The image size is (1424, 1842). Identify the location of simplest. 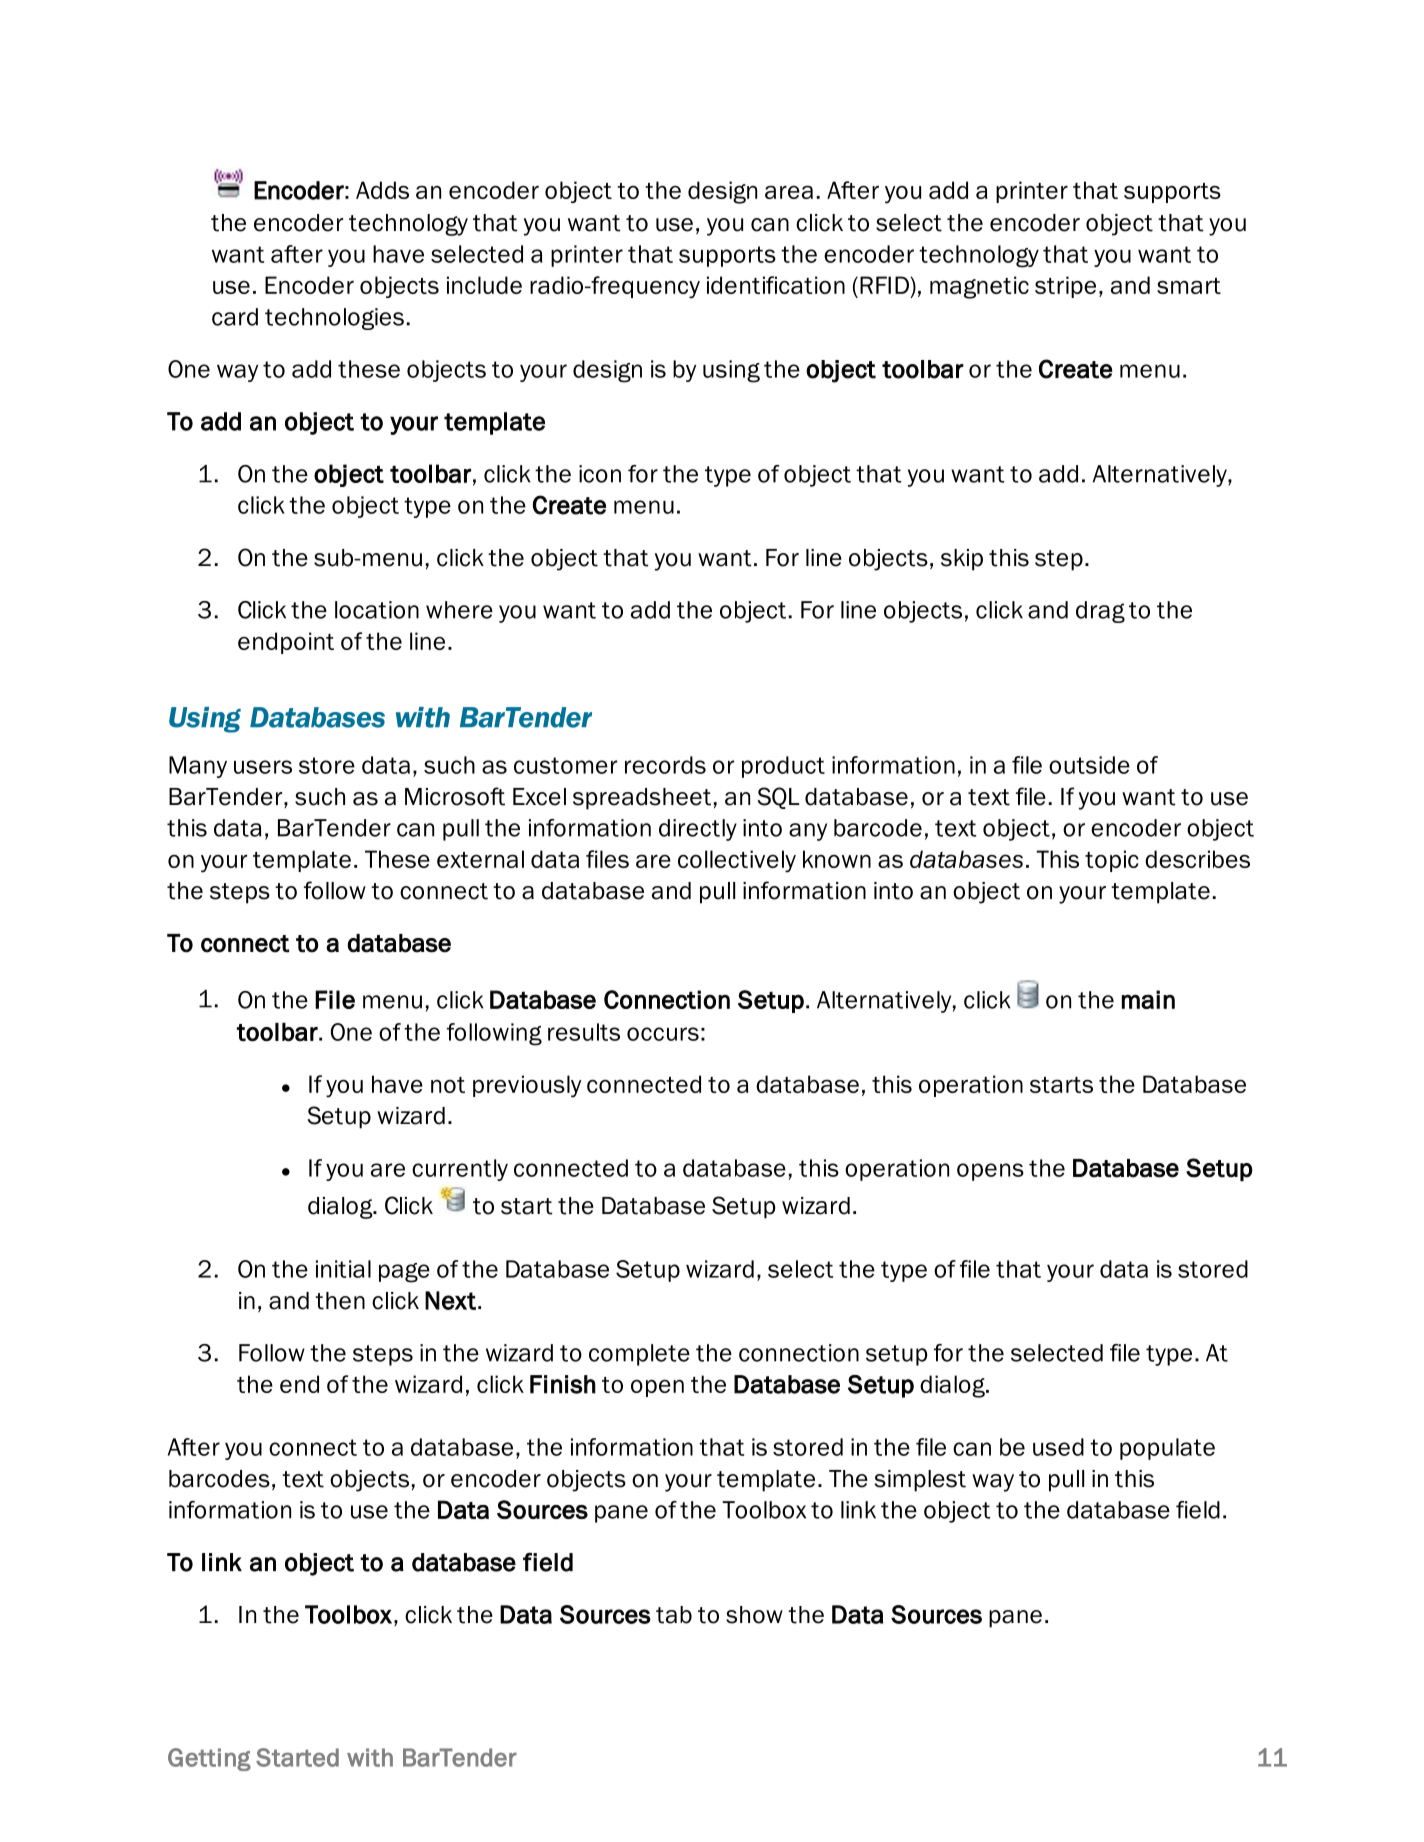
(920, 1481).
